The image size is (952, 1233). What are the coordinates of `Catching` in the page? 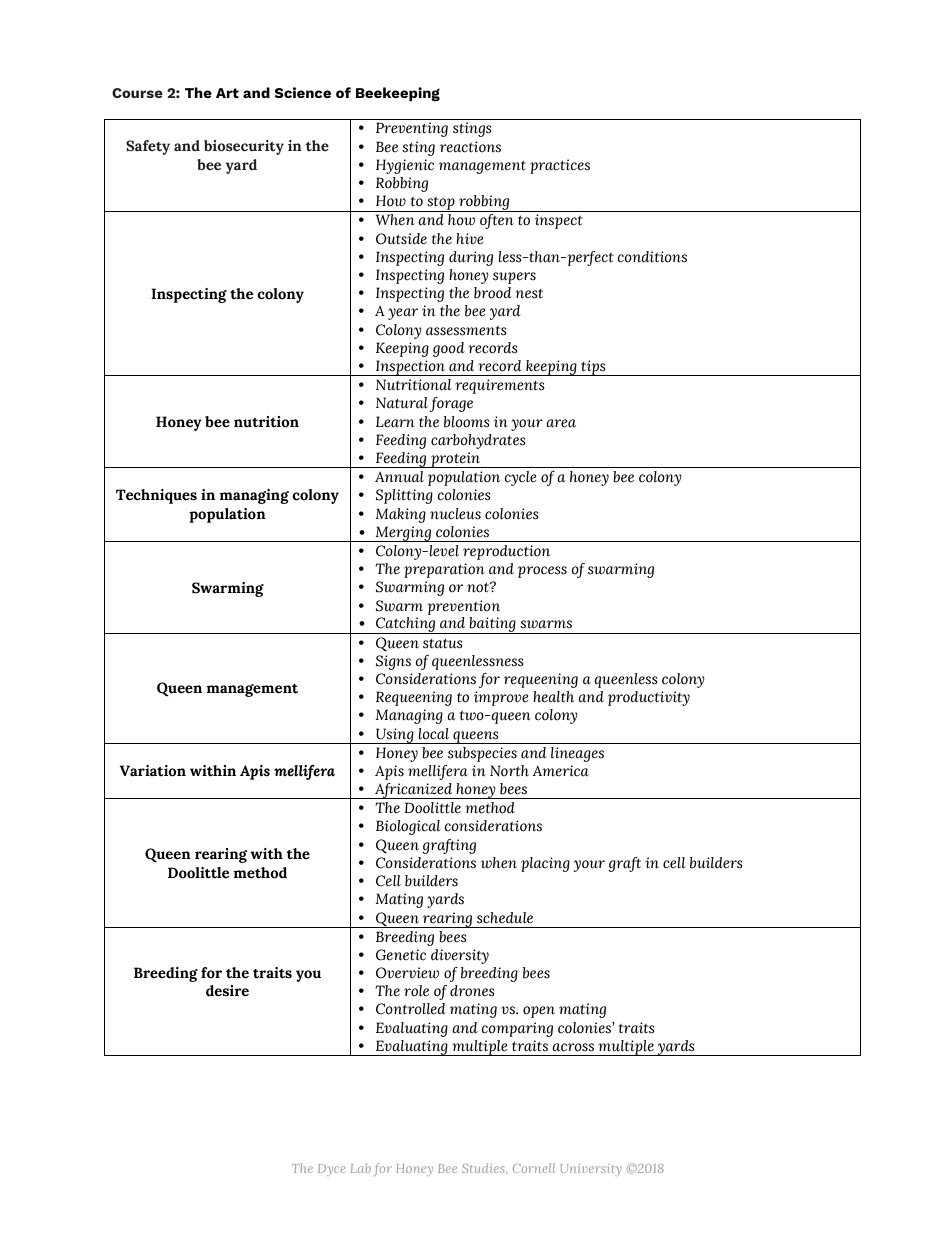 It's located at (406, 625).
